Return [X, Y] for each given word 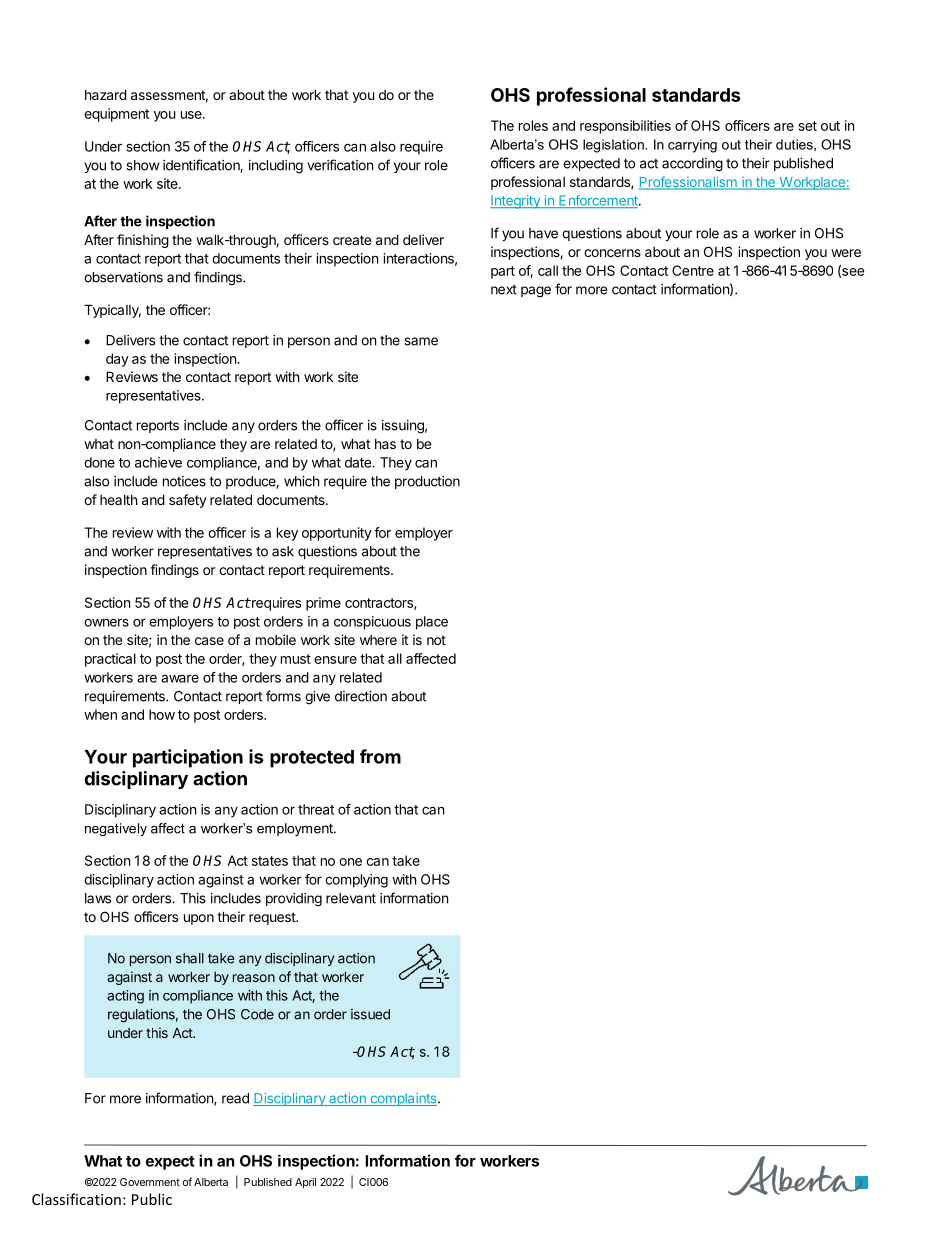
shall [190, 958]
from [380, 756]
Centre [693, 270]
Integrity [516, 202]
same [421, 341]
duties [795, 144]
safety [188, 501]
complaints [403, 1099]
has [385, 444]
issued [370, 1014]
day [117, 360]
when [100, 714]
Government [150, 1182]
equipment [116, 115]
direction [361, 696]
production [427, 482]
